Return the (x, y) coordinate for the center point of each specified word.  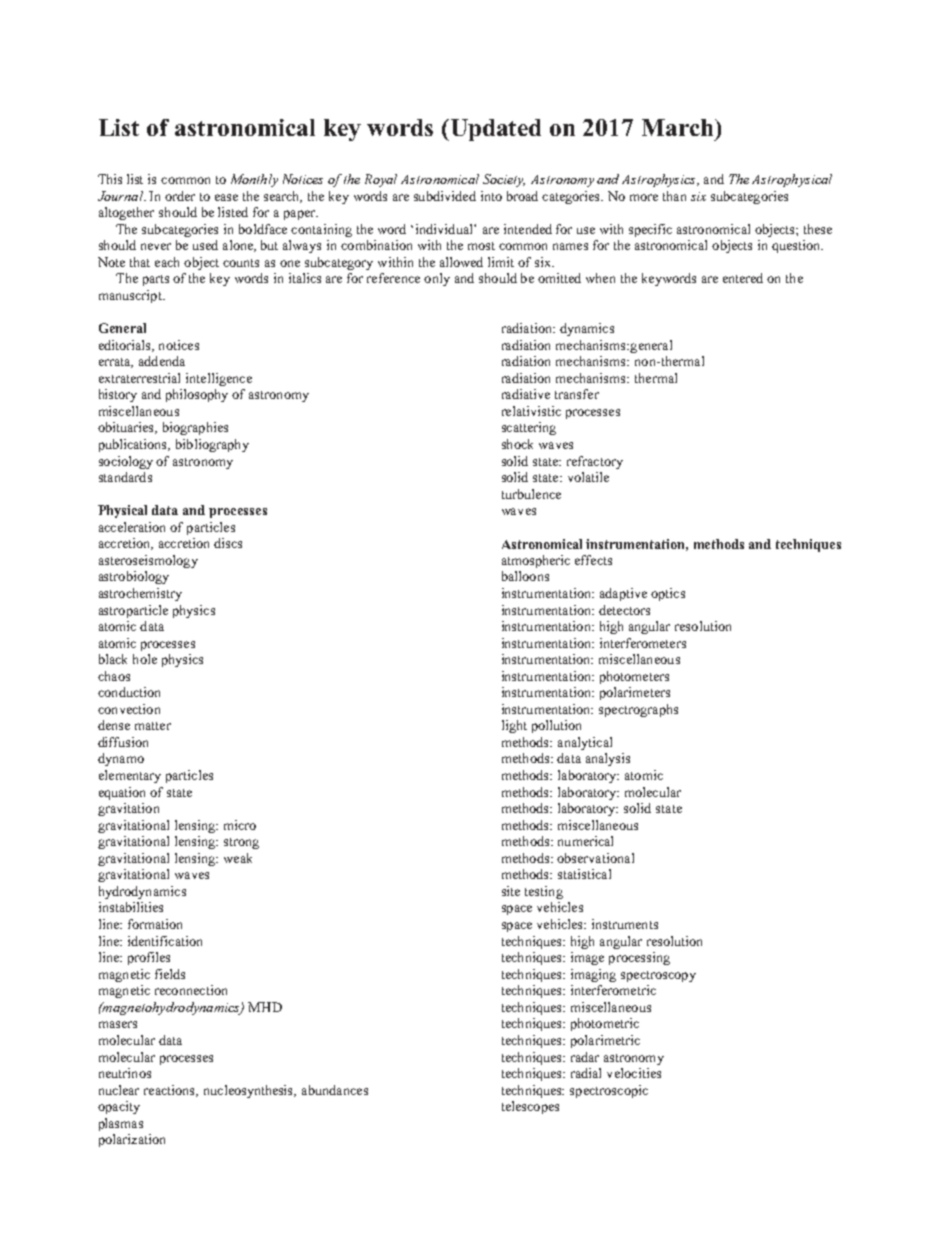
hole (145, 659)
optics (668, 594)
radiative (526, 394)
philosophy (197, 395)
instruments (625, 924)
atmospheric (536, 561)
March (679, 127)
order (180, 196)
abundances (335, 1090)
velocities (634, 1073)
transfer (577, 394)
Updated (494, 130)
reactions (171, 1091)
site (511, 891)
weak (238, 858)
